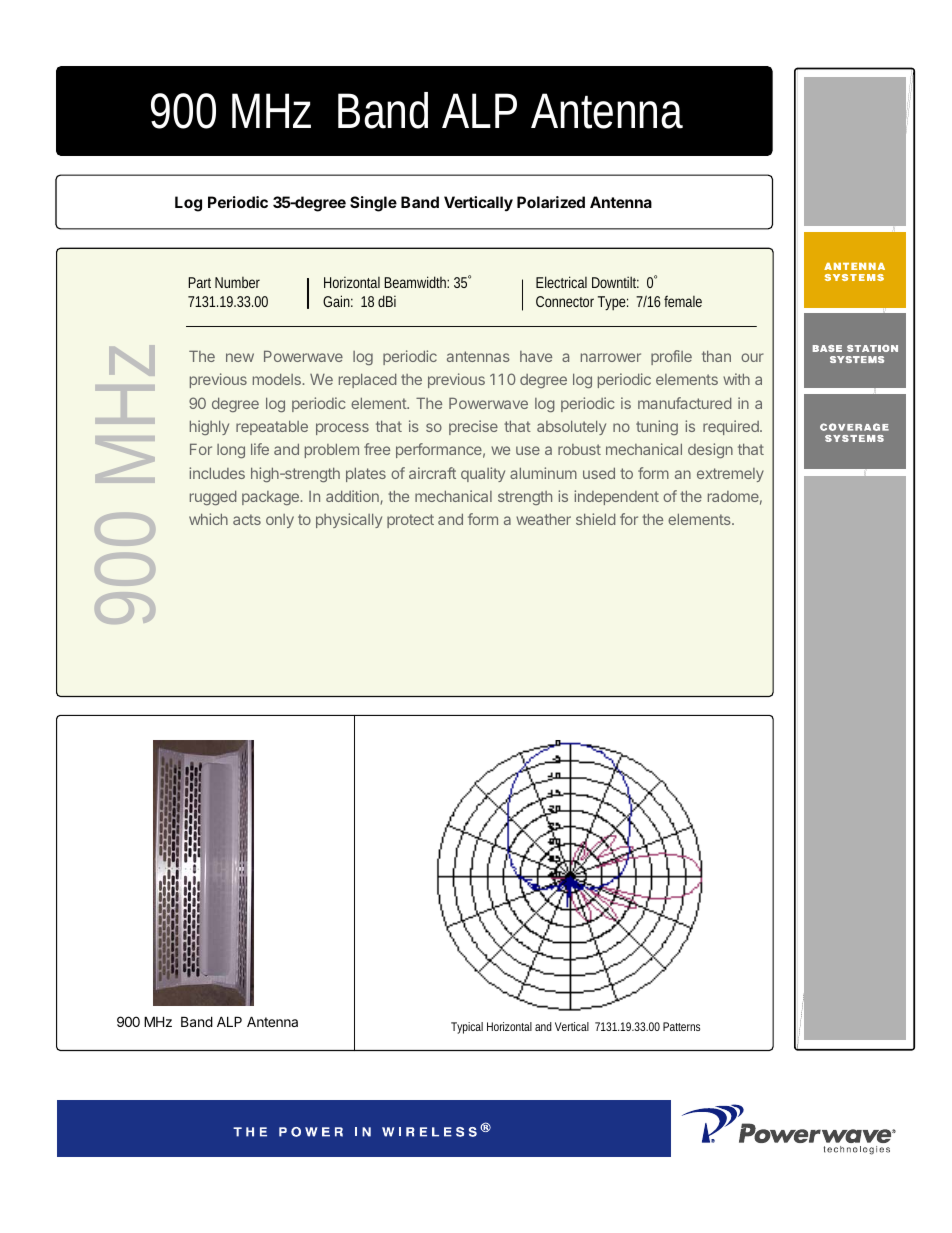 The height and width of the page is (1233, 952). I want to click on extremely, so click(730, 475).
